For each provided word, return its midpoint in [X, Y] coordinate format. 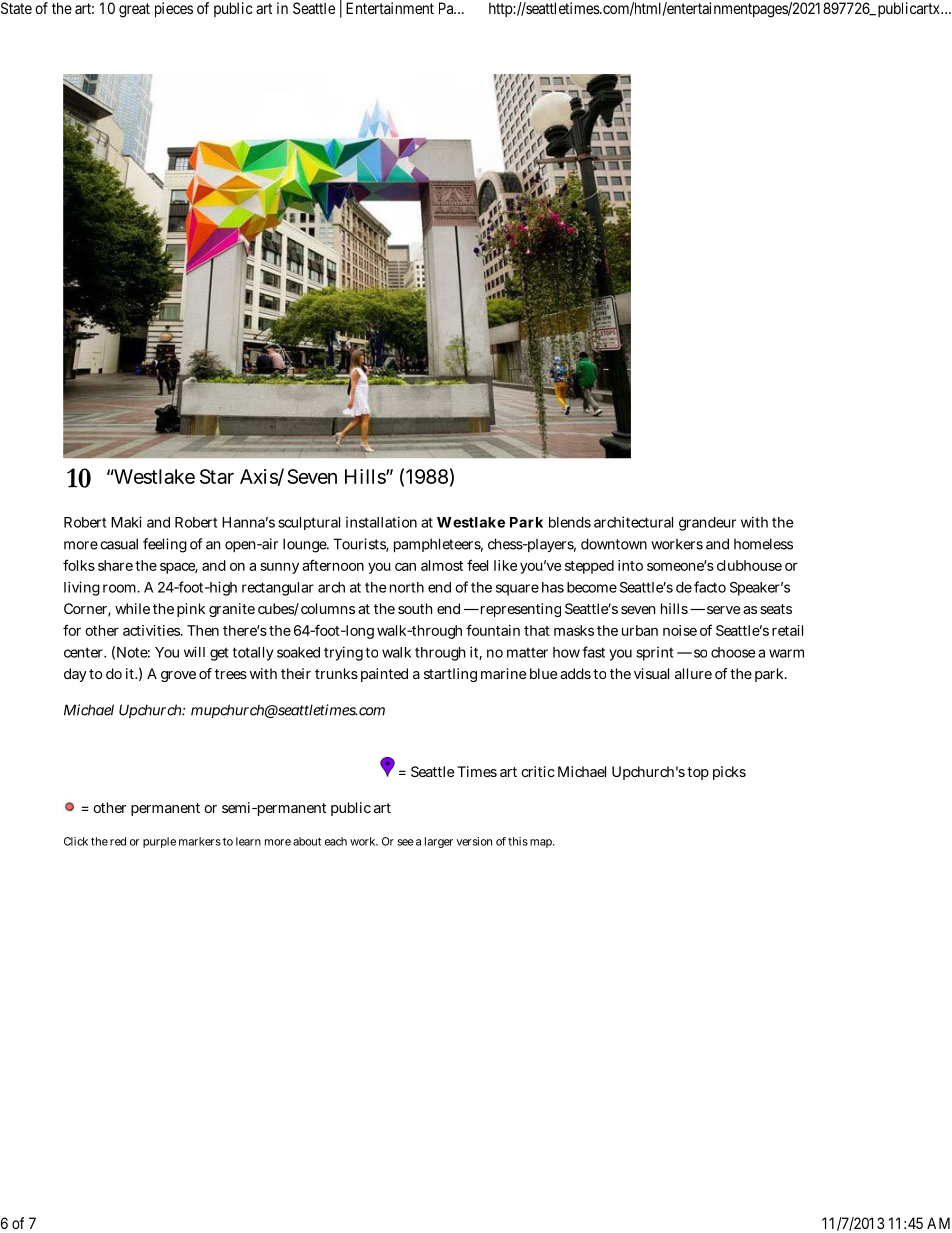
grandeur [707, 524]
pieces [174, 9]
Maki [126, 522]
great [134, 10]
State [16, 8]
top [698, 773]
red [118, 841]
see [406, 842]
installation [381, 522]
